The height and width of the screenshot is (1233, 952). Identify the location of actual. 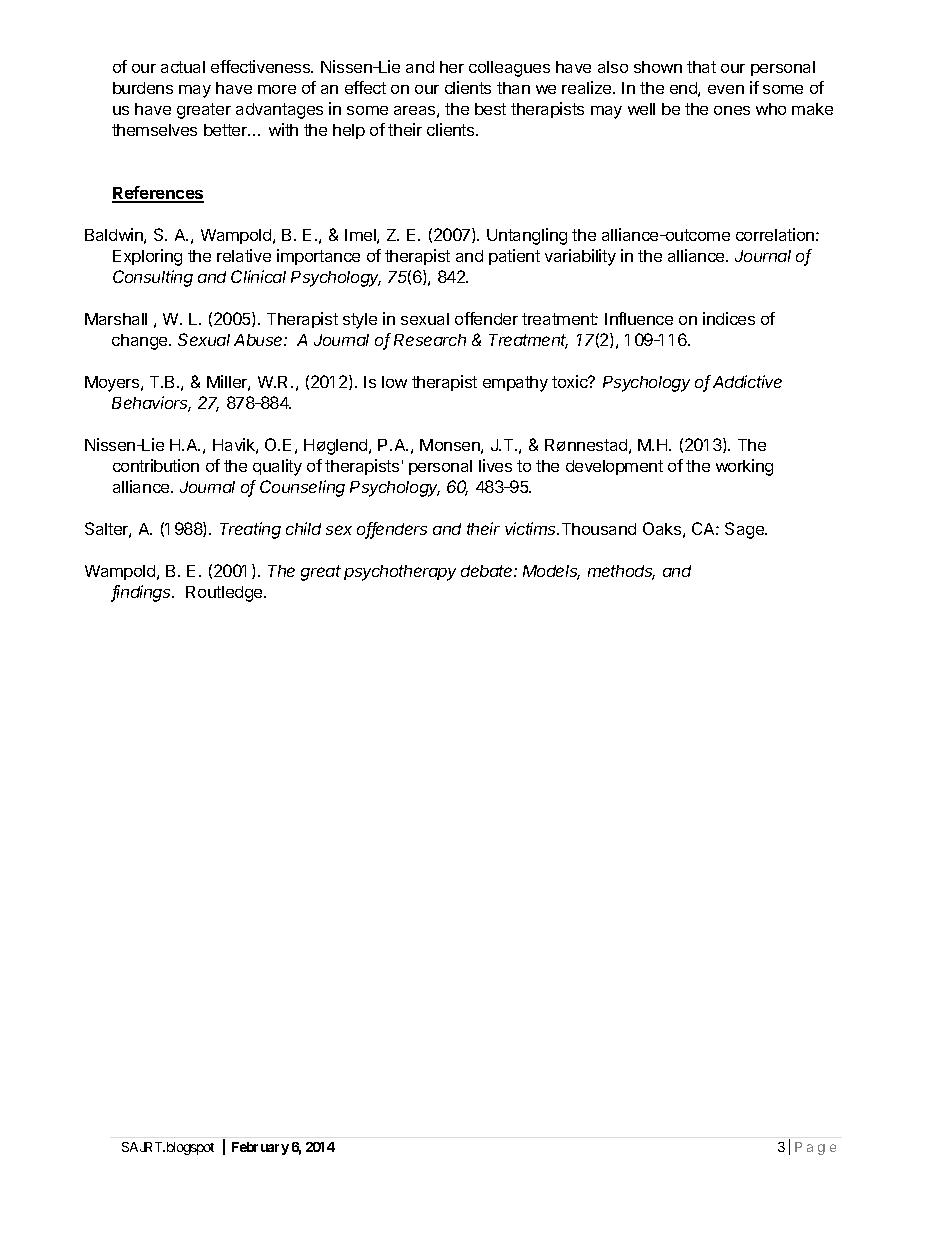
(183, 67).
